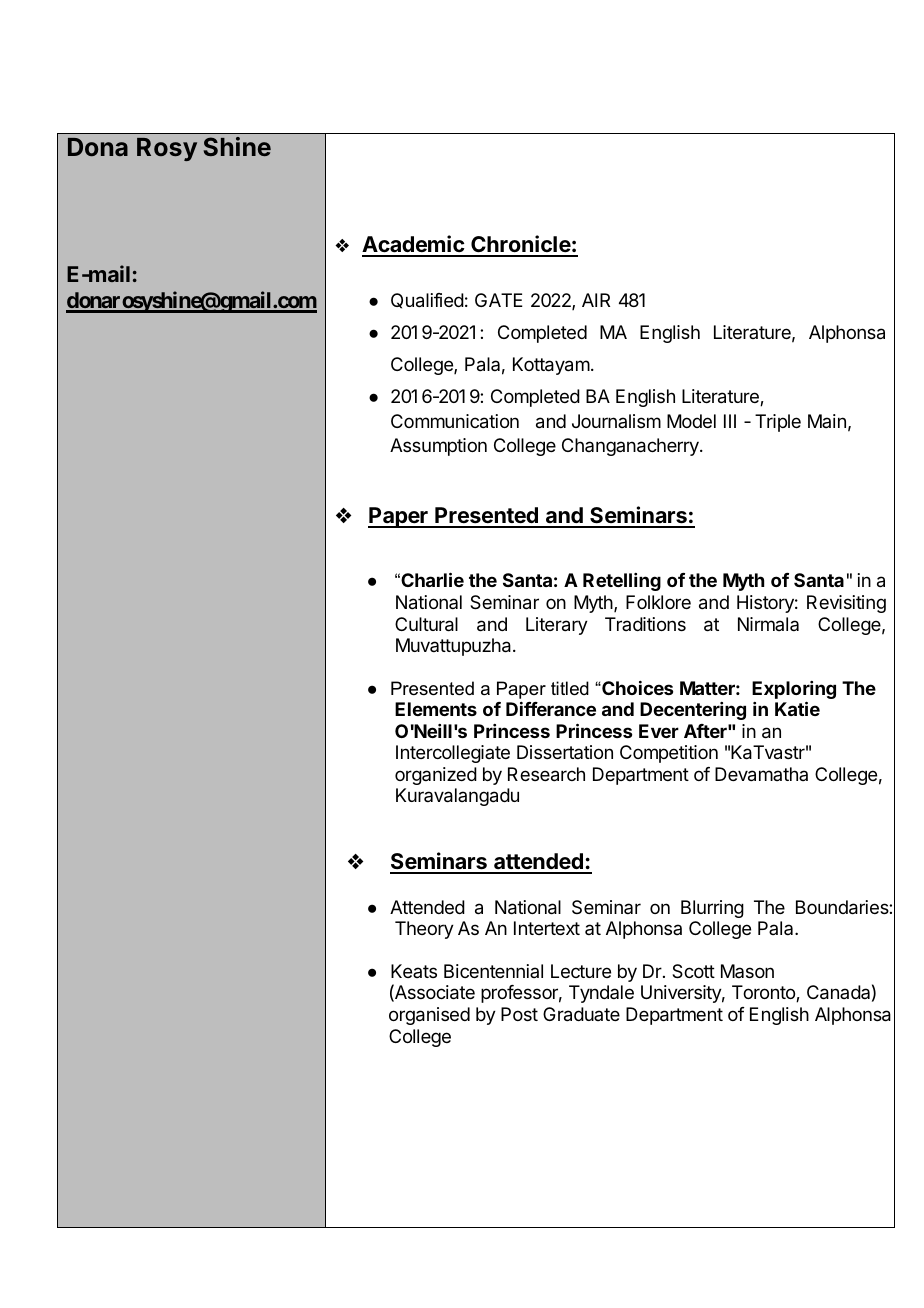 Image resolution: width=924 pixels, height=1308 pixels. I want to click on Cultural, so click(426, 624).
